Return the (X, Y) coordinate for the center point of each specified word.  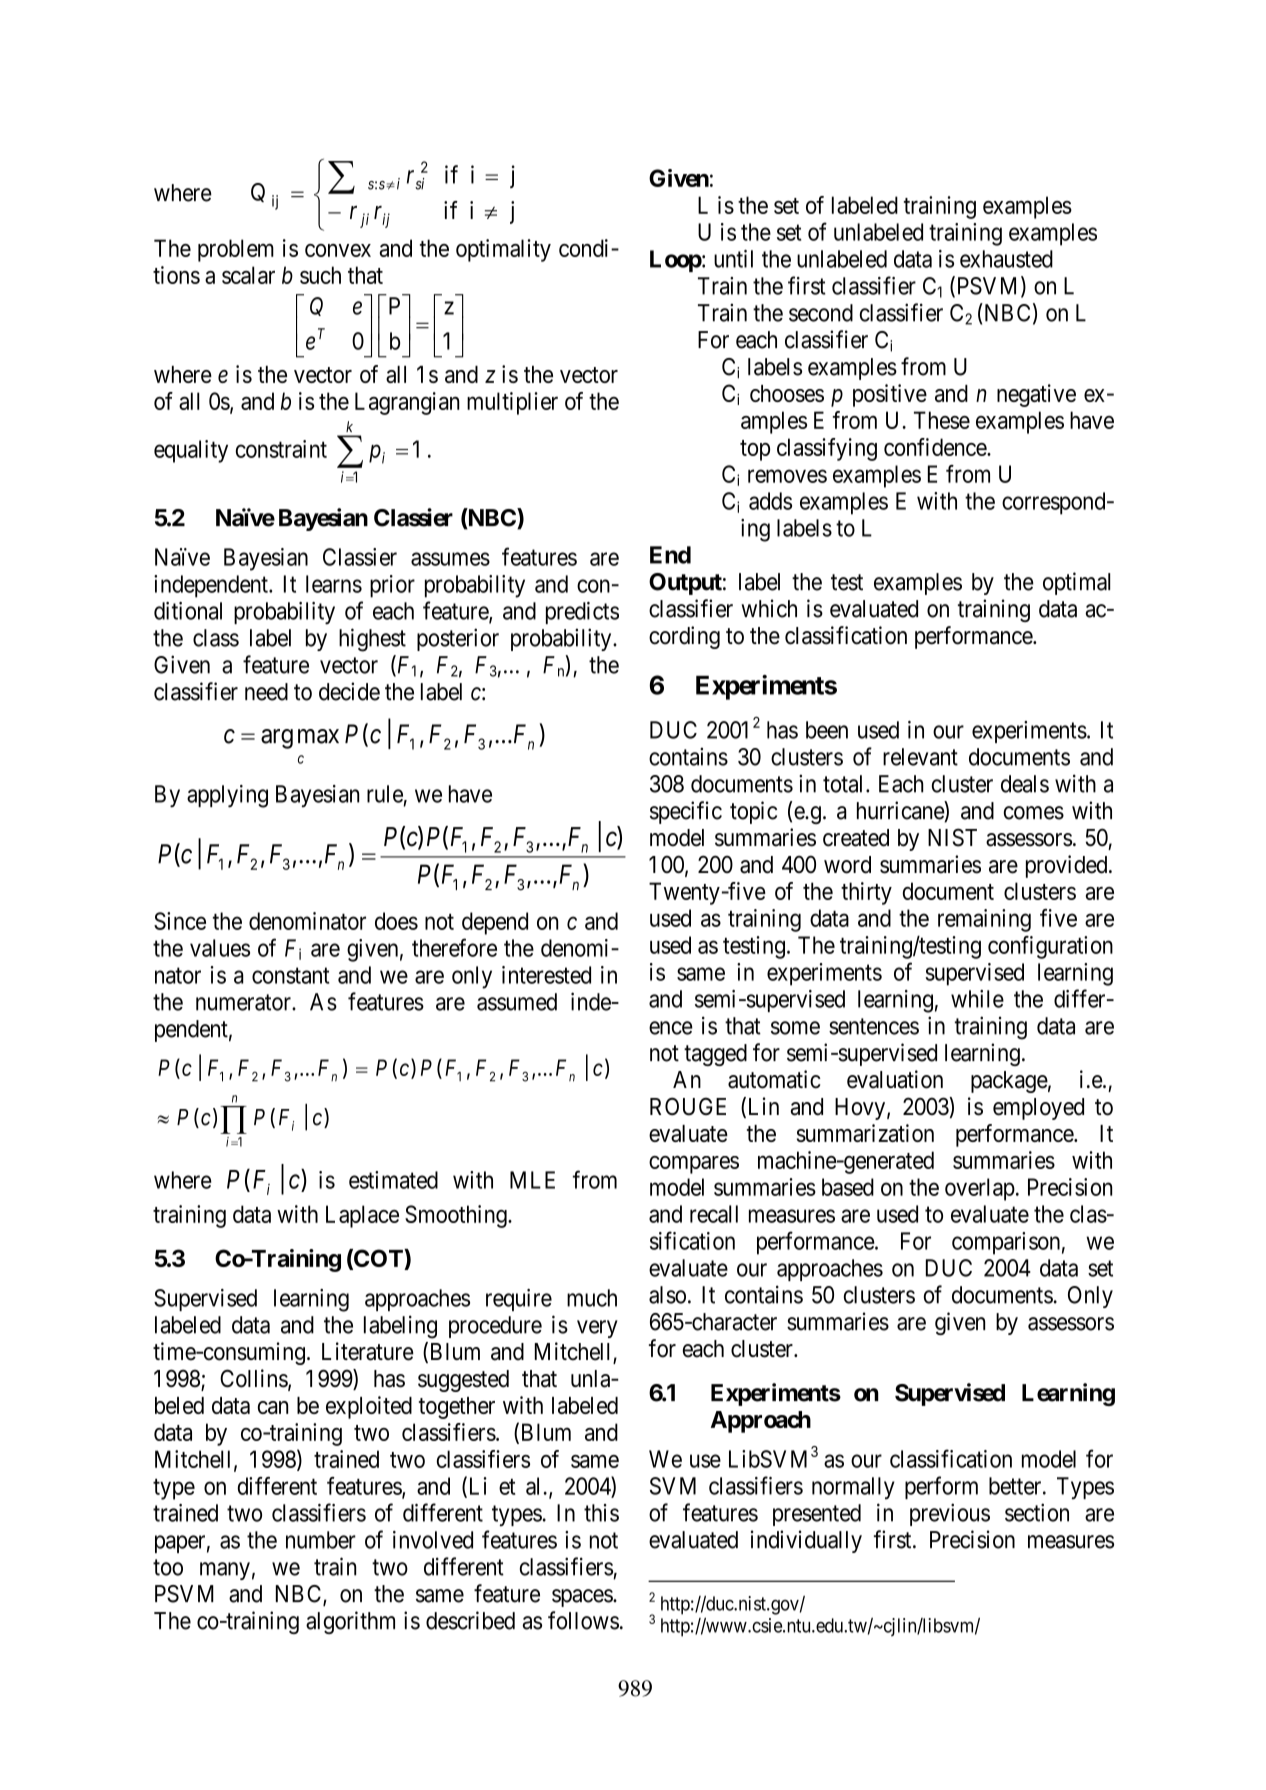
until (733, 259)
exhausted (1006, 259)
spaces (583, 1598)
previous (950, 1514)
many (225, 1571)
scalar (248, 275)
